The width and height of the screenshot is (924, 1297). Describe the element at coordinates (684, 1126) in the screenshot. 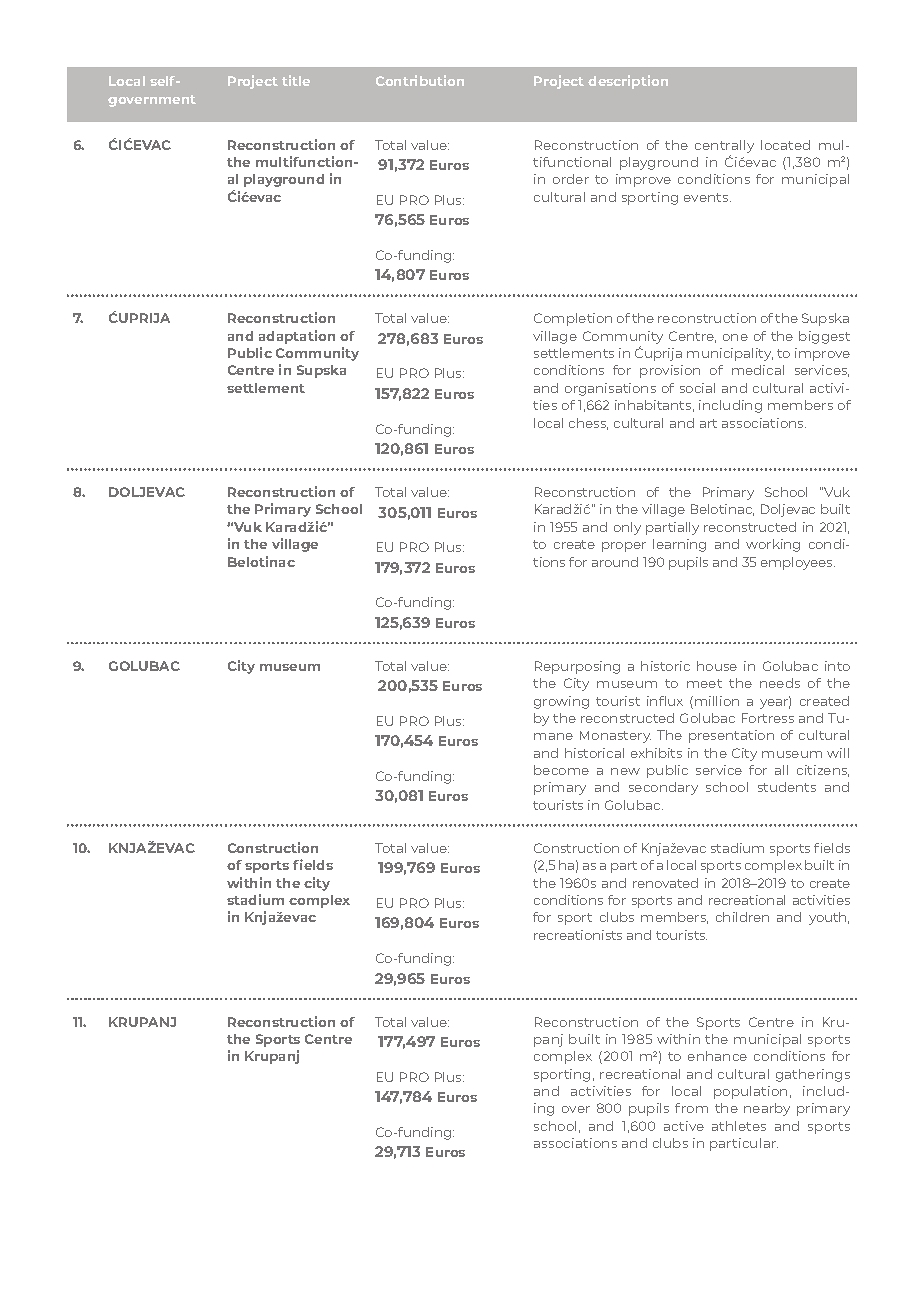

I see `active` at that location.
